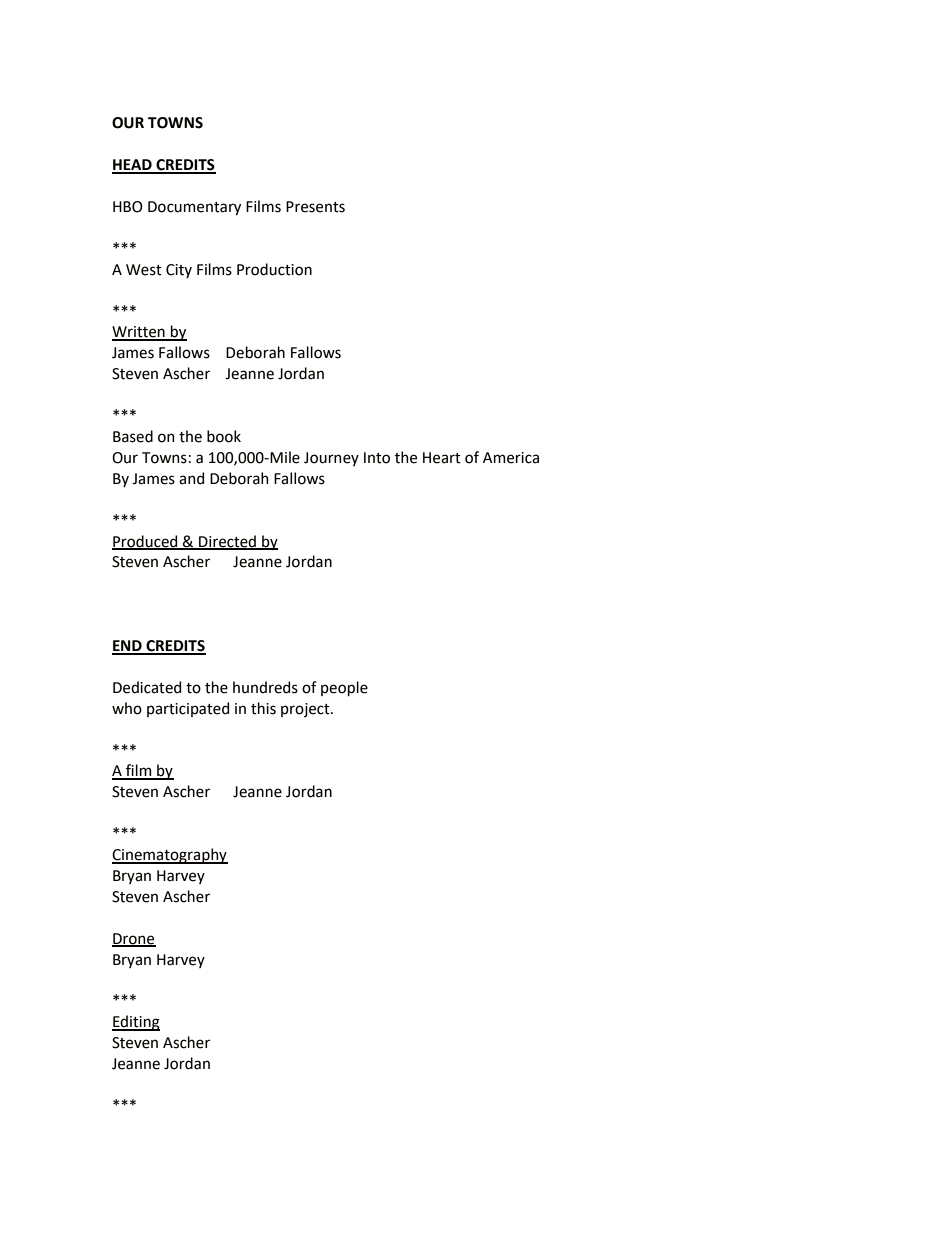 Image resolution: width=952 pixels, height=1233 pixels. What do you see at coordinates (344, 688) in the document?
I see `people` at bounding box center [344, 688].
